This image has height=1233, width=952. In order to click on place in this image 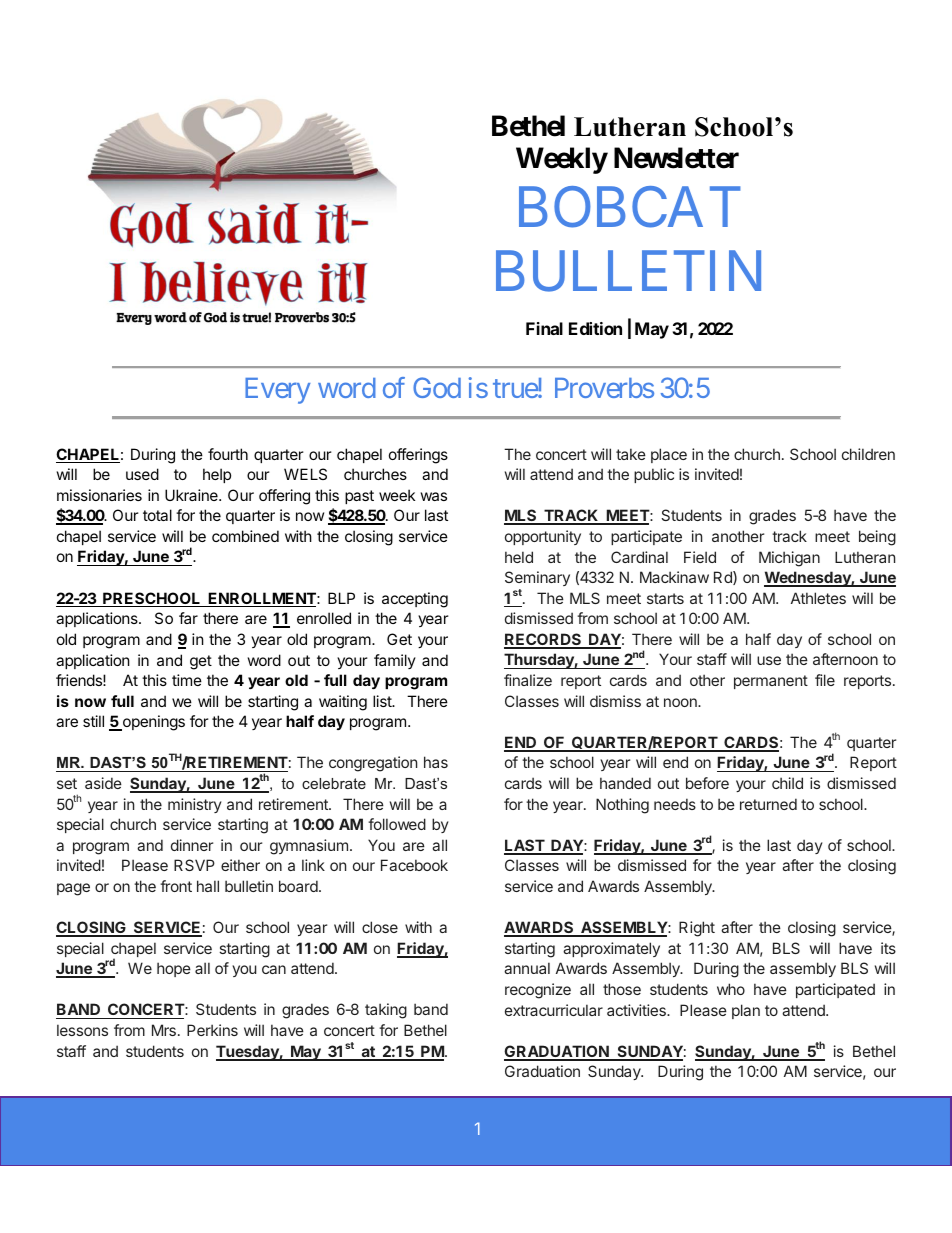, I will do `click(669, 455)`.
